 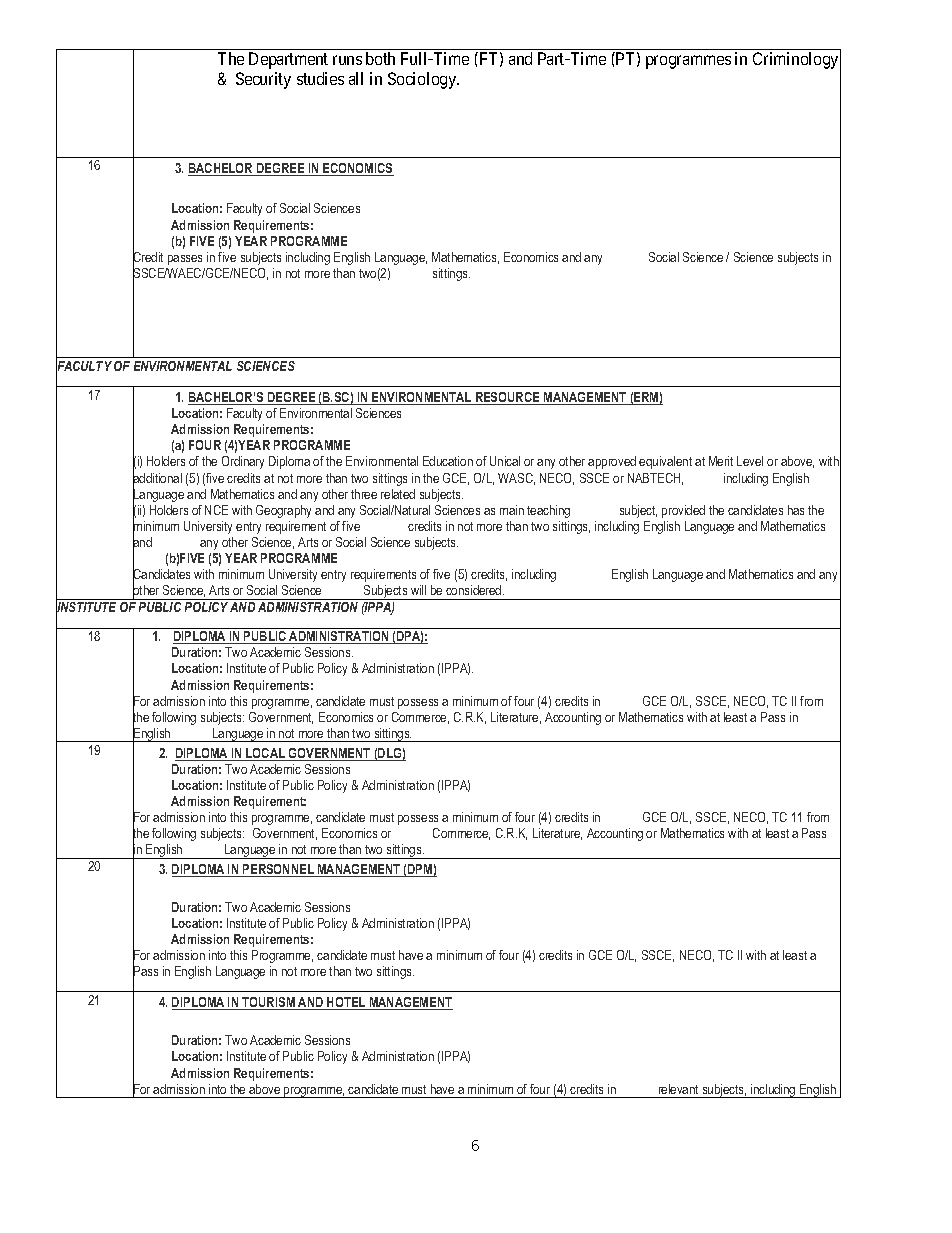 I want to click on TOURISM, so click(x=268, y=1003).
